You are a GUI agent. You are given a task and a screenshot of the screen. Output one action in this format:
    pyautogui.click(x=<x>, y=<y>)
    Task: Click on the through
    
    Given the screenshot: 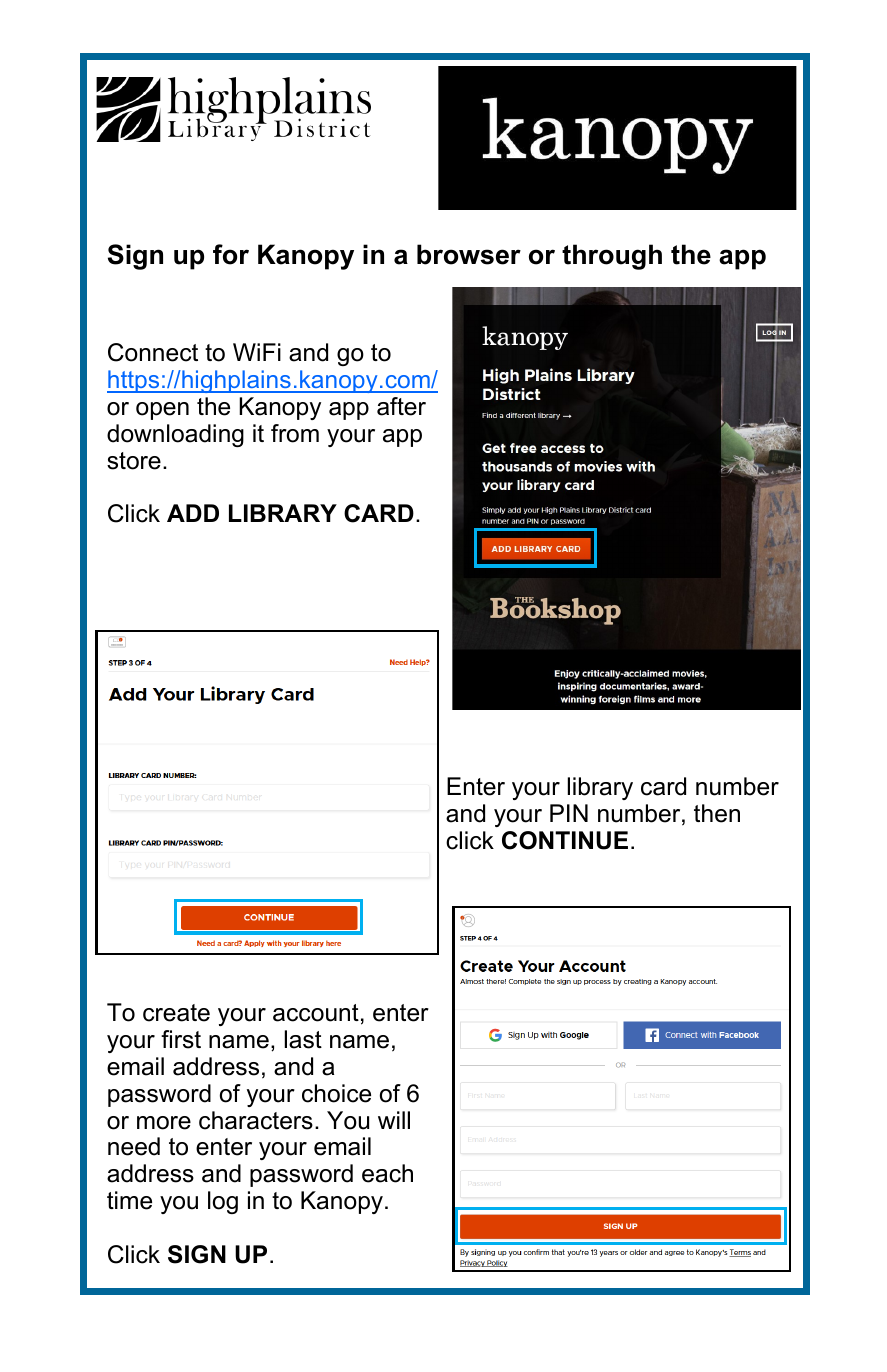 What is the action you would take?
    pyautogui.click(x=612, y=257)
